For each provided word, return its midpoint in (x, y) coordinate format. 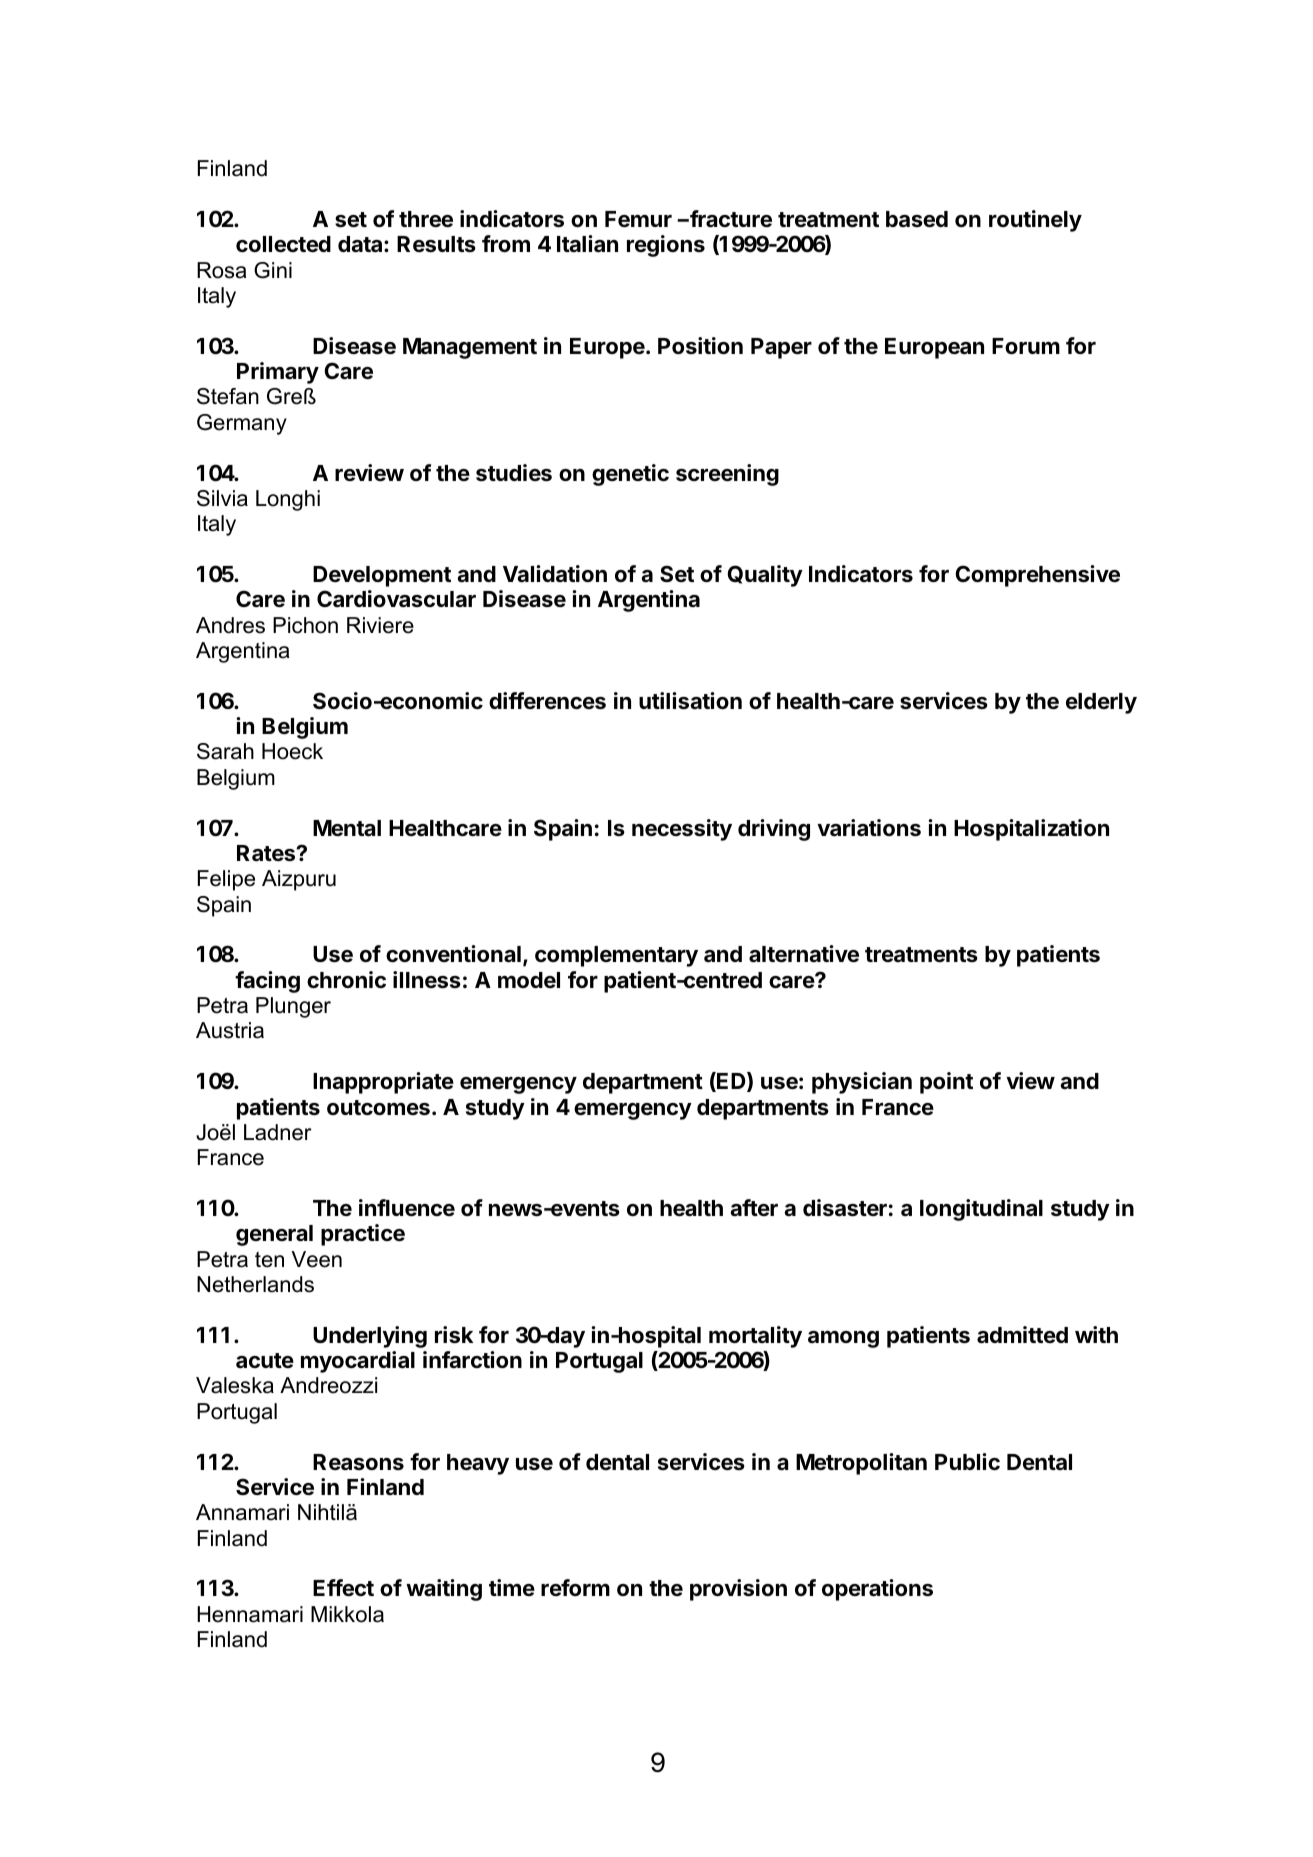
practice (363, 1235)
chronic (346, 980)
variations (869, 828)
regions (666, 246)
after (754, 1207)
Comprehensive (1037, 576)
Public (967, 1462)
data (361, 244)
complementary (616, 956)
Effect (343, 1588)
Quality (765, 576)
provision (738, 1590)
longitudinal (981, 1210)
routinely (1035, 221)
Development (382, 576)
